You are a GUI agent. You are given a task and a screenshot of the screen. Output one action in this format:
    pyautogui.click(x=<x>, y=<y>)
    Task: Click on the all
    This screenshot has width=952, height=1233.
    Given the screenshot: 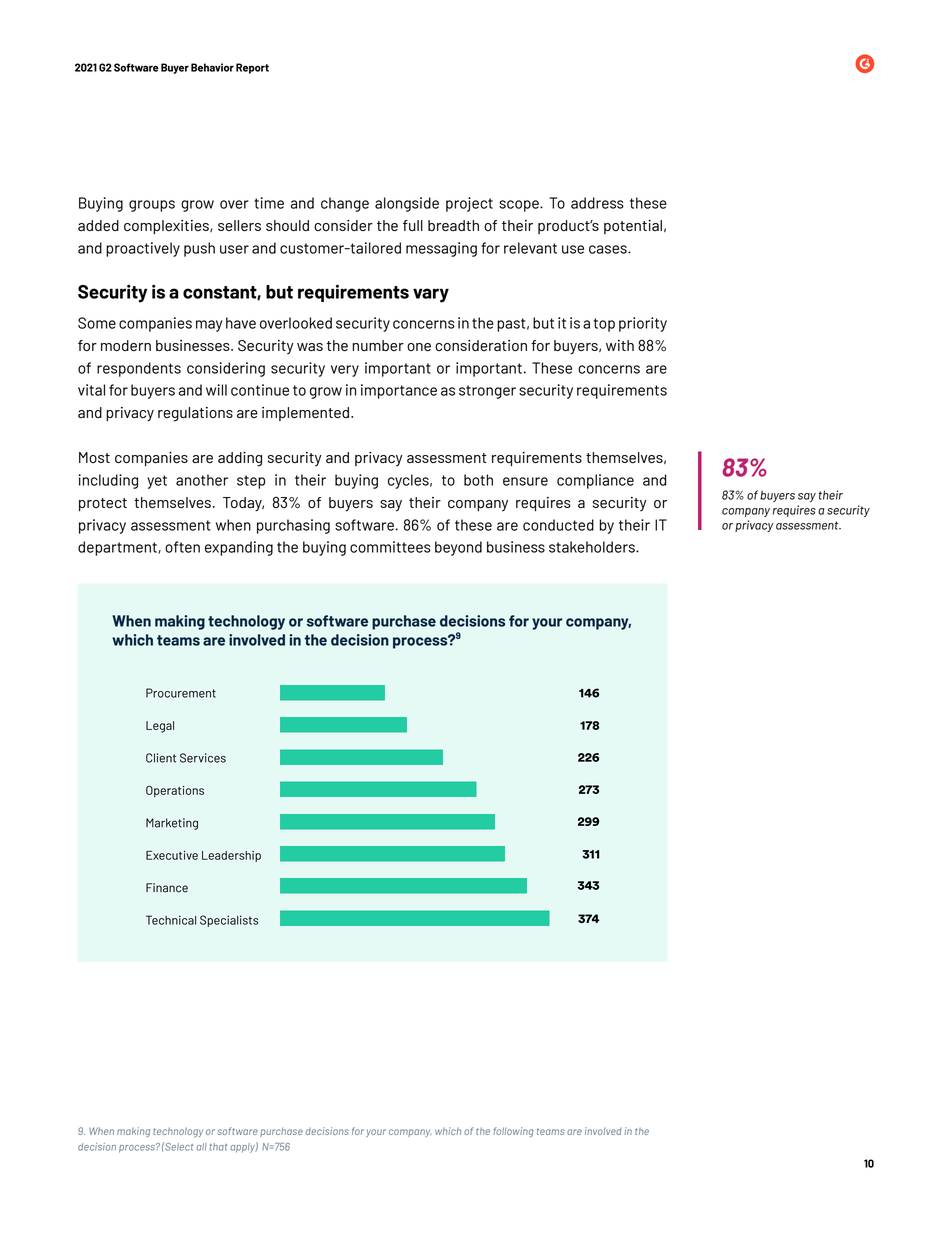 What is the action you would take?
    pyautogui.click(x=201, y=1147)
